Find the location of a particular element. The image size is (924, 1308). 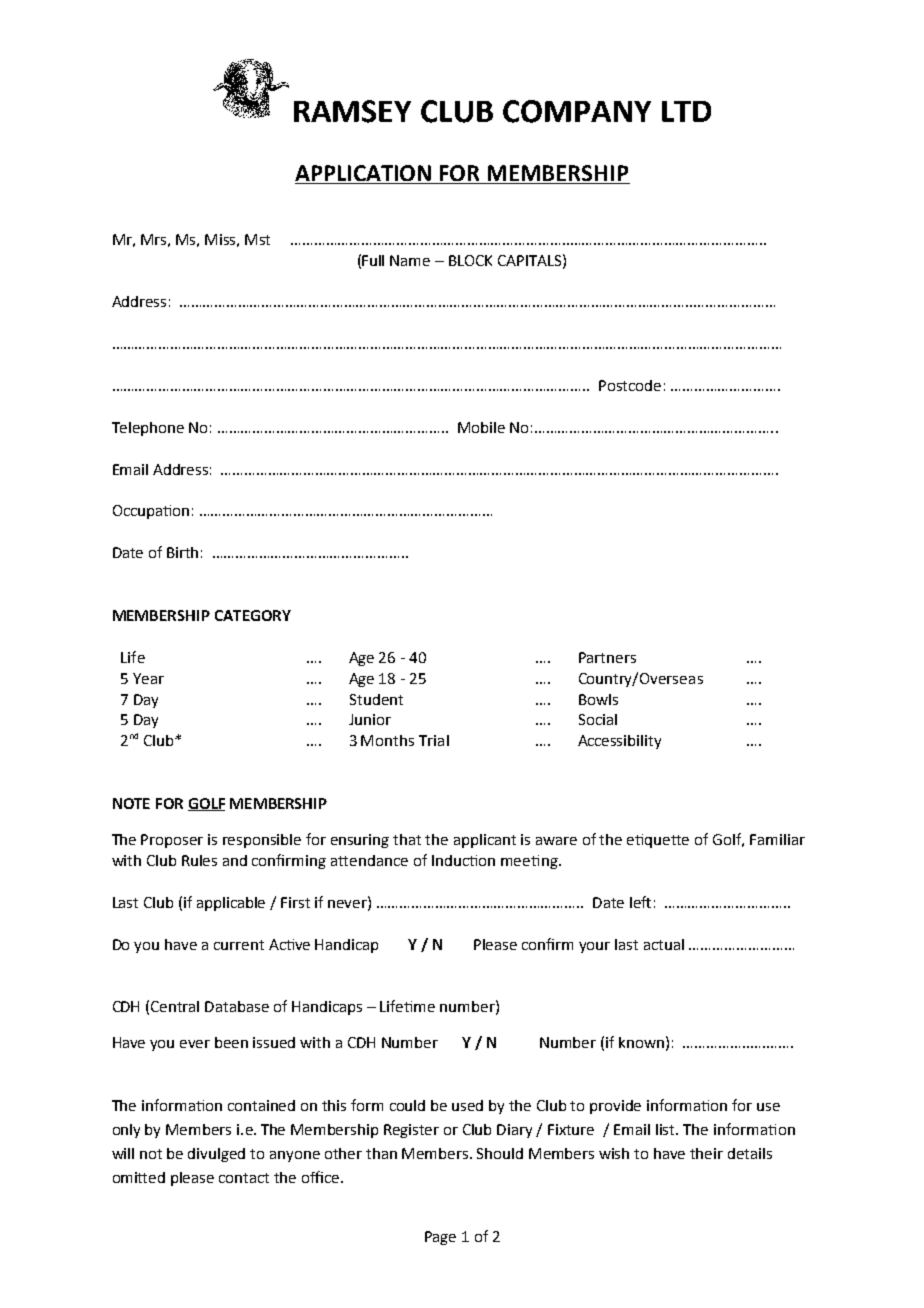

Partners is located at coordinates (607, 657).
